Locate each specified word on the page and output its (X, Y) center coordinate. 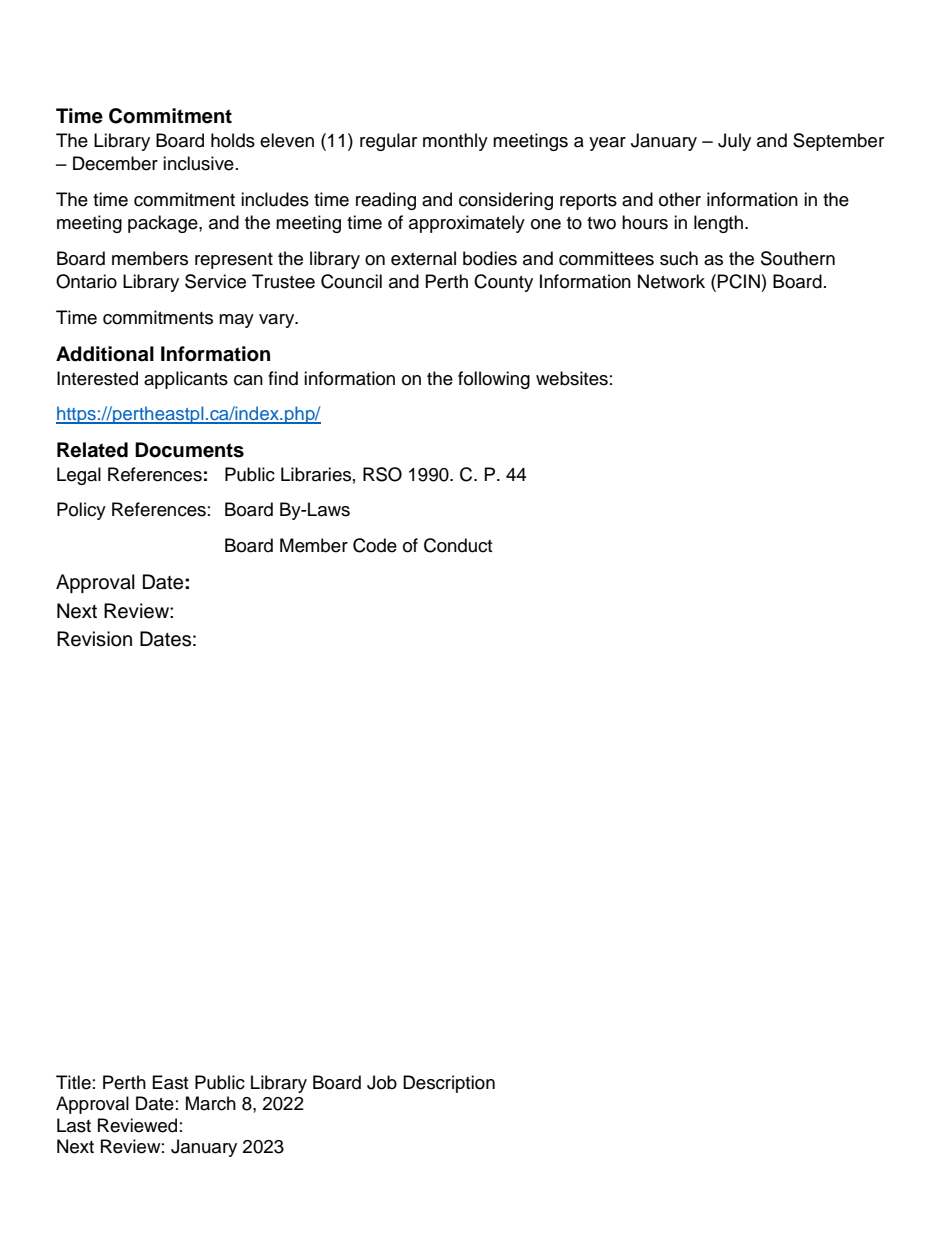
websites (572, 378)
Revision (94, 639)
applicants (186, 380)
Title (73, 1082)
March (211, 1103)
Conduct (458, 545)
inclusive (198, 163)
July (734, 142)
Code (375, 545)
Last (74, 1125)
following (494, 380)
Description (449, 1084)
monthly (455, 142)
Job (382, 1082)
